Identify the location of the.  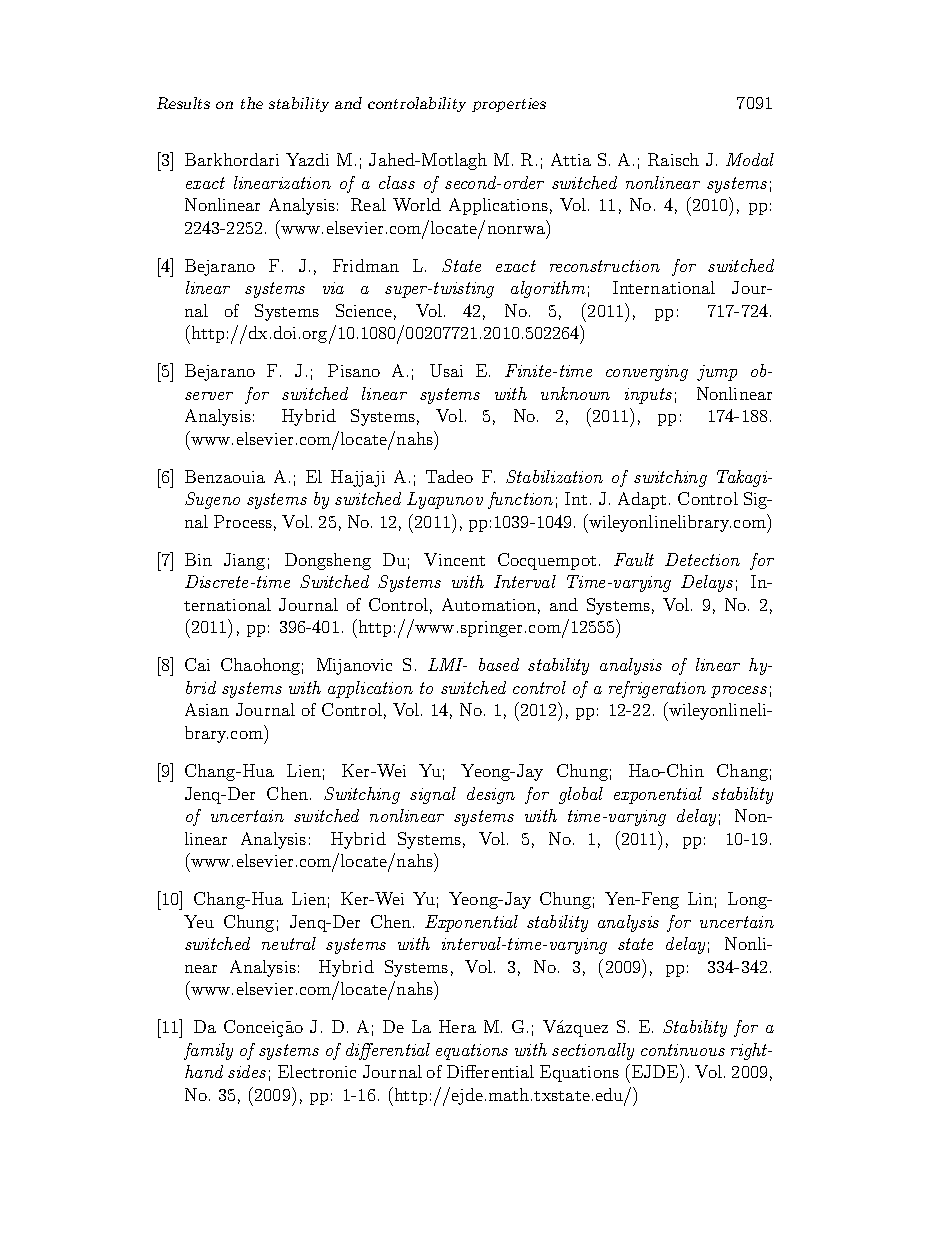
(252, 103).
